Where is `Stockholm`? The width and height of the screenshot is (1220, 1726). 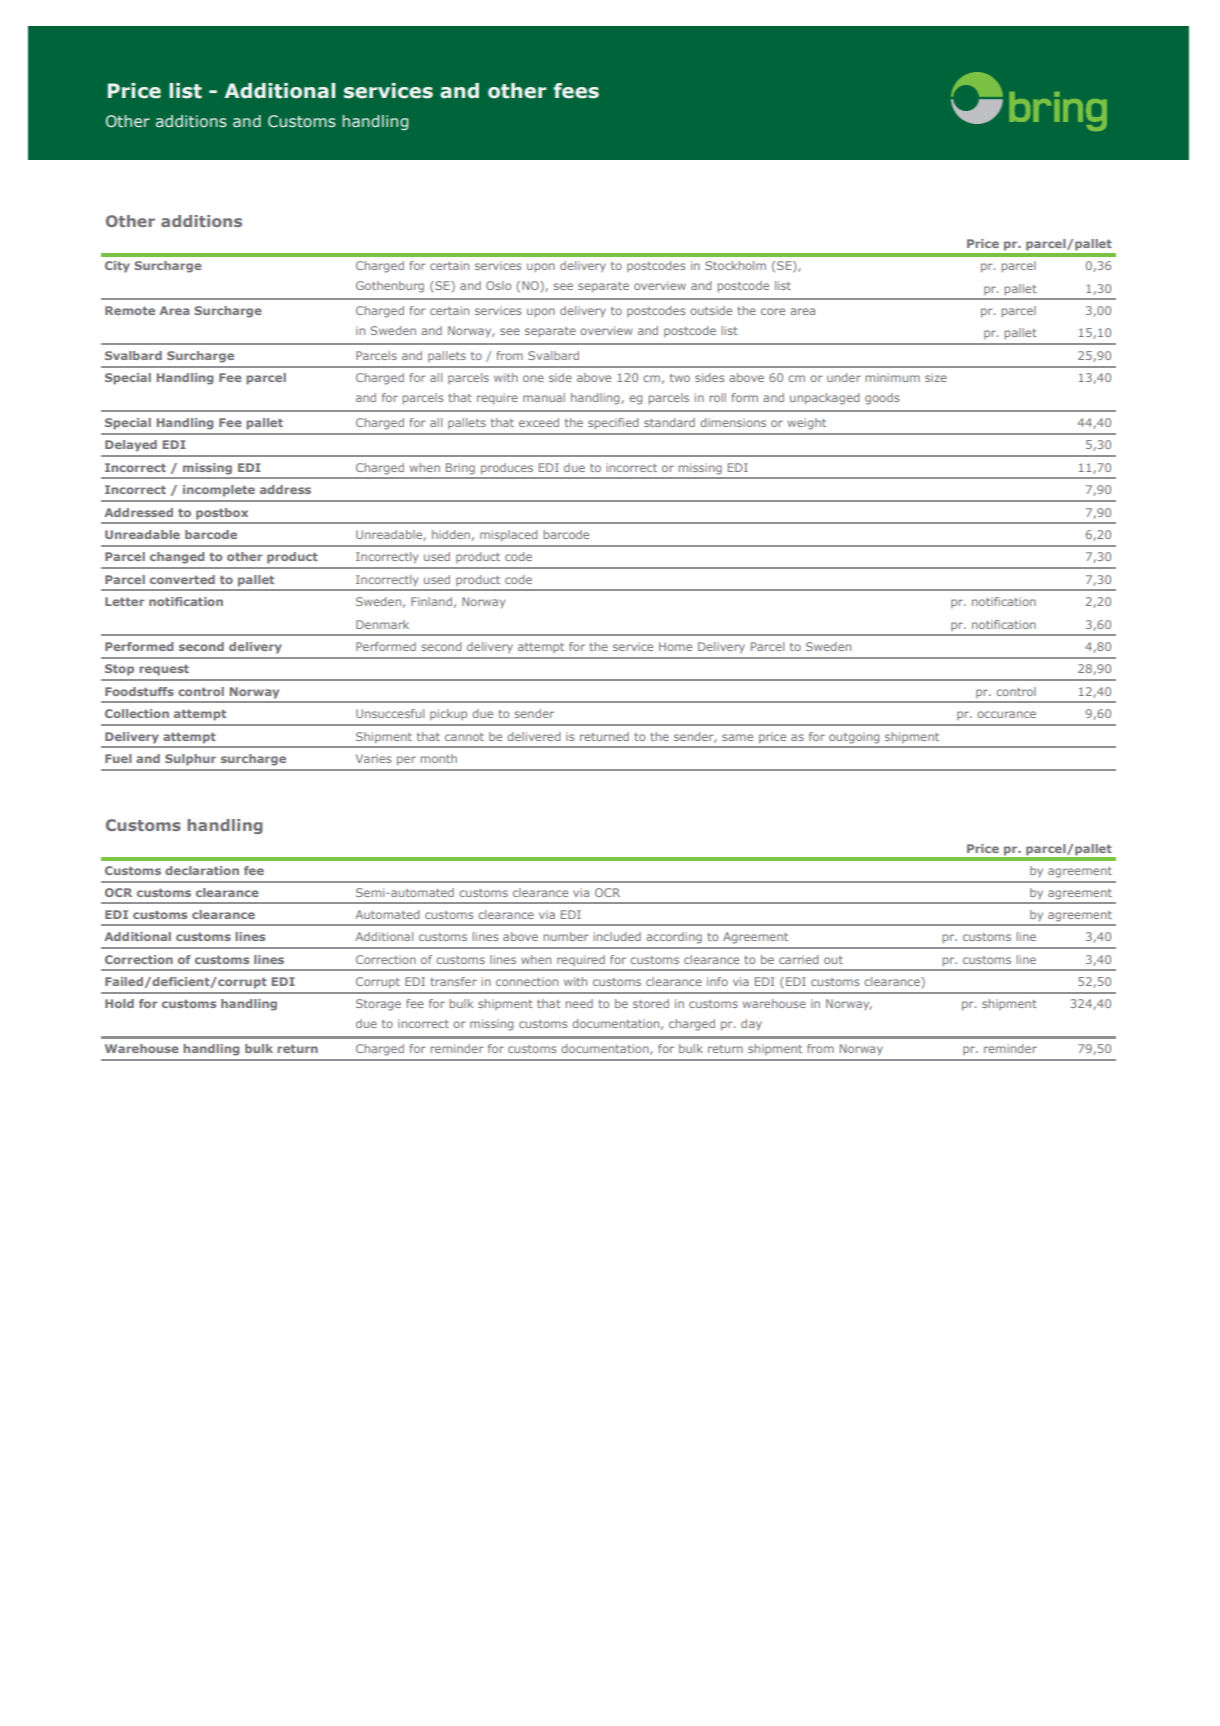
Stockholm is located at coordinates (735, 265).
